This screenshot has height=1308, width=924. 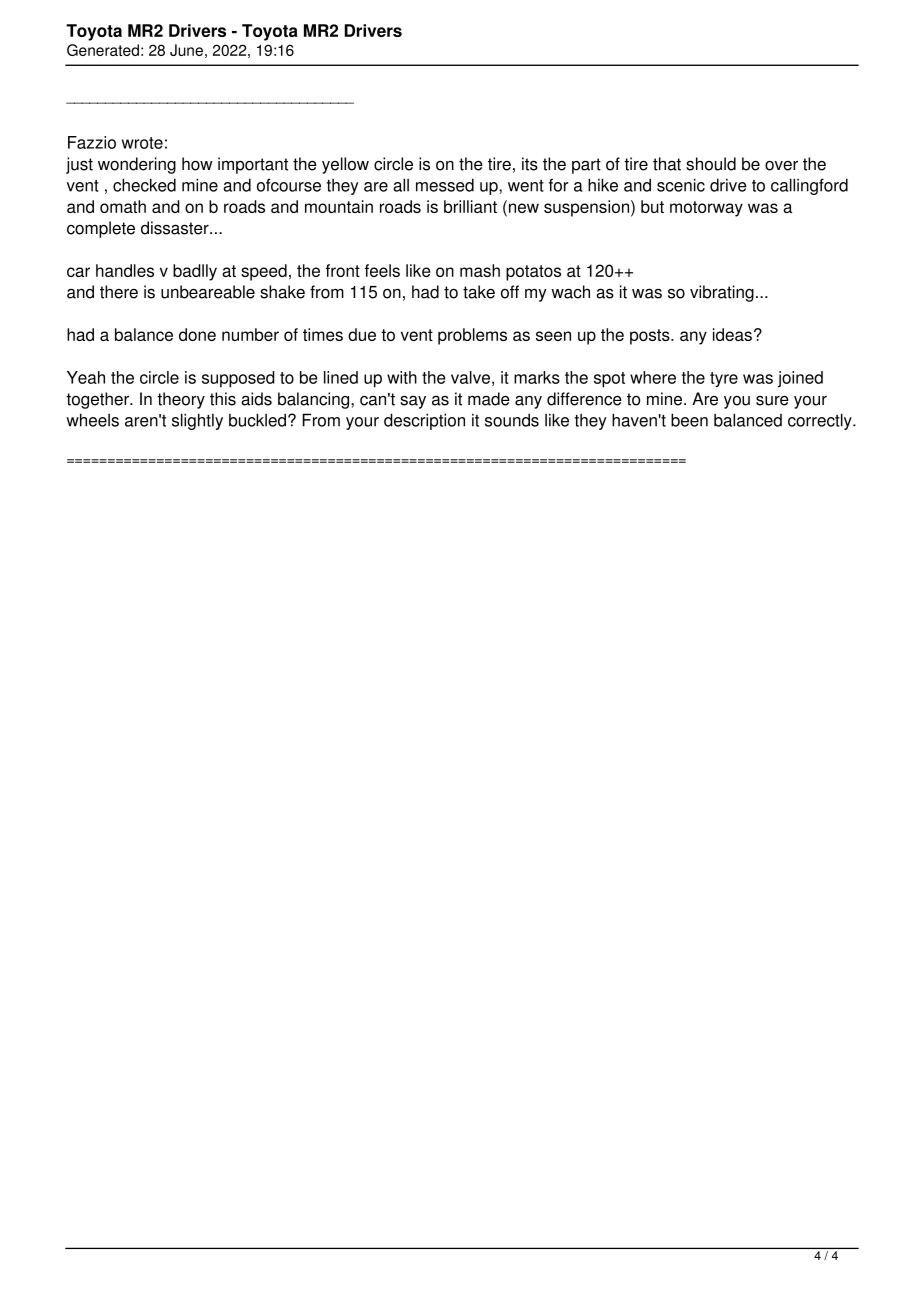 I want to click on June, so click(x=186, y=50).
